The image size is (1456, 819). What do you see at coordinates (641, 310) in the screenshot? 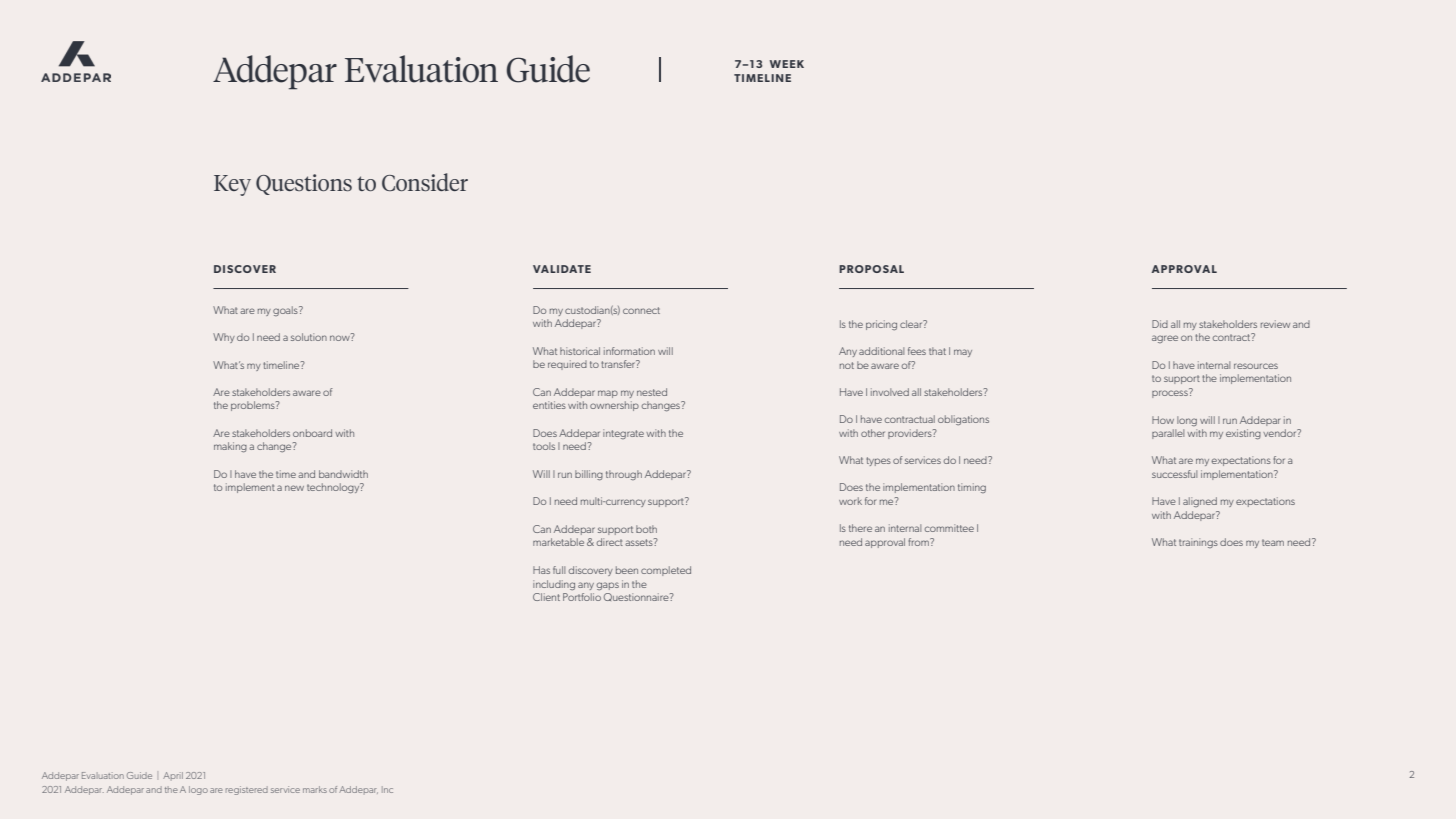
I see `connect` at bounding box center [641, 310].
